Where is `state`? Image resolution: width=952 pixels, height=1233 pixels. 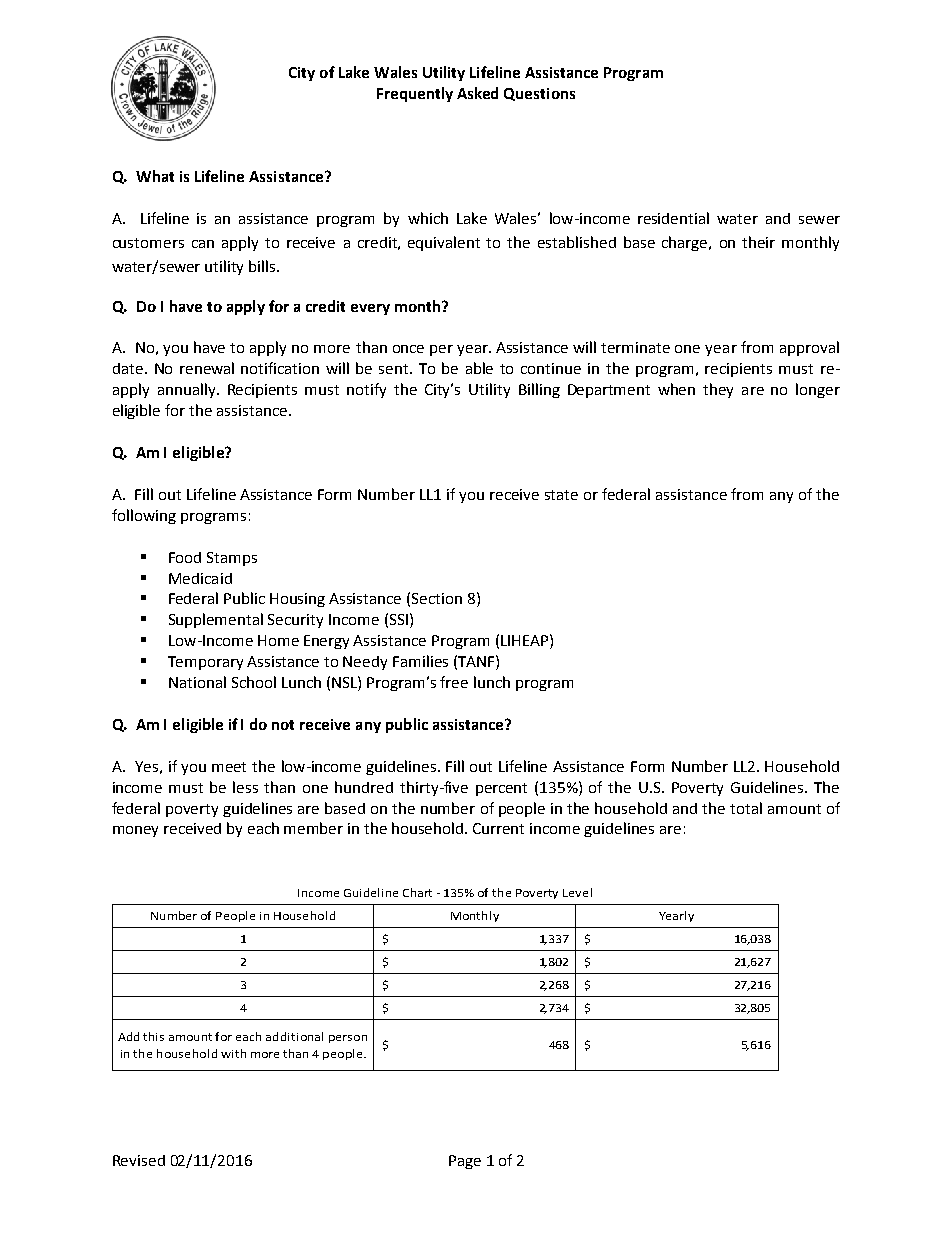 state is located at coordinates (561, 495).
